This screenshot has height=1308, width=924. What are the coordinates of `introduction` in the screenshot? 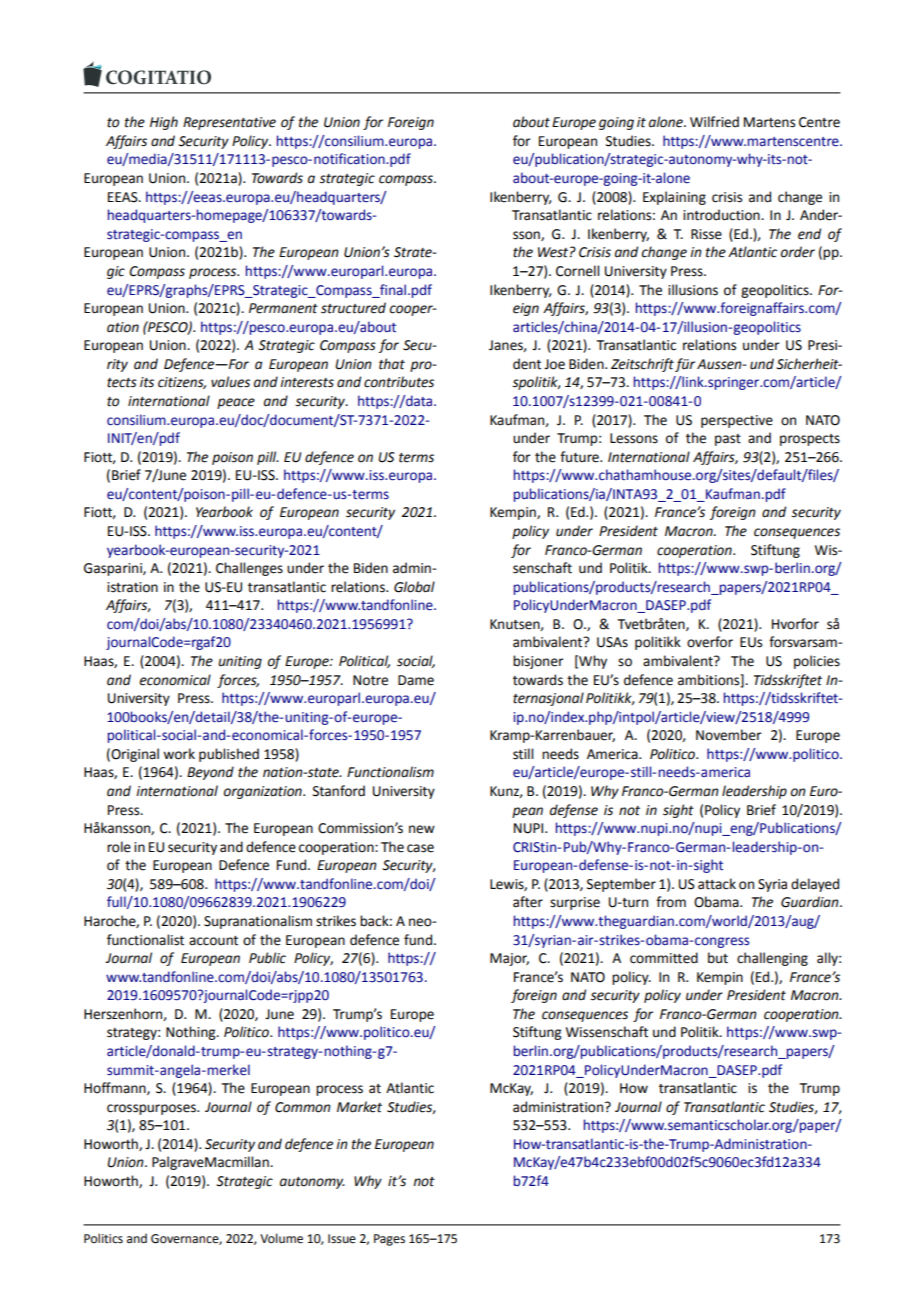 It's located at (722, 215).
